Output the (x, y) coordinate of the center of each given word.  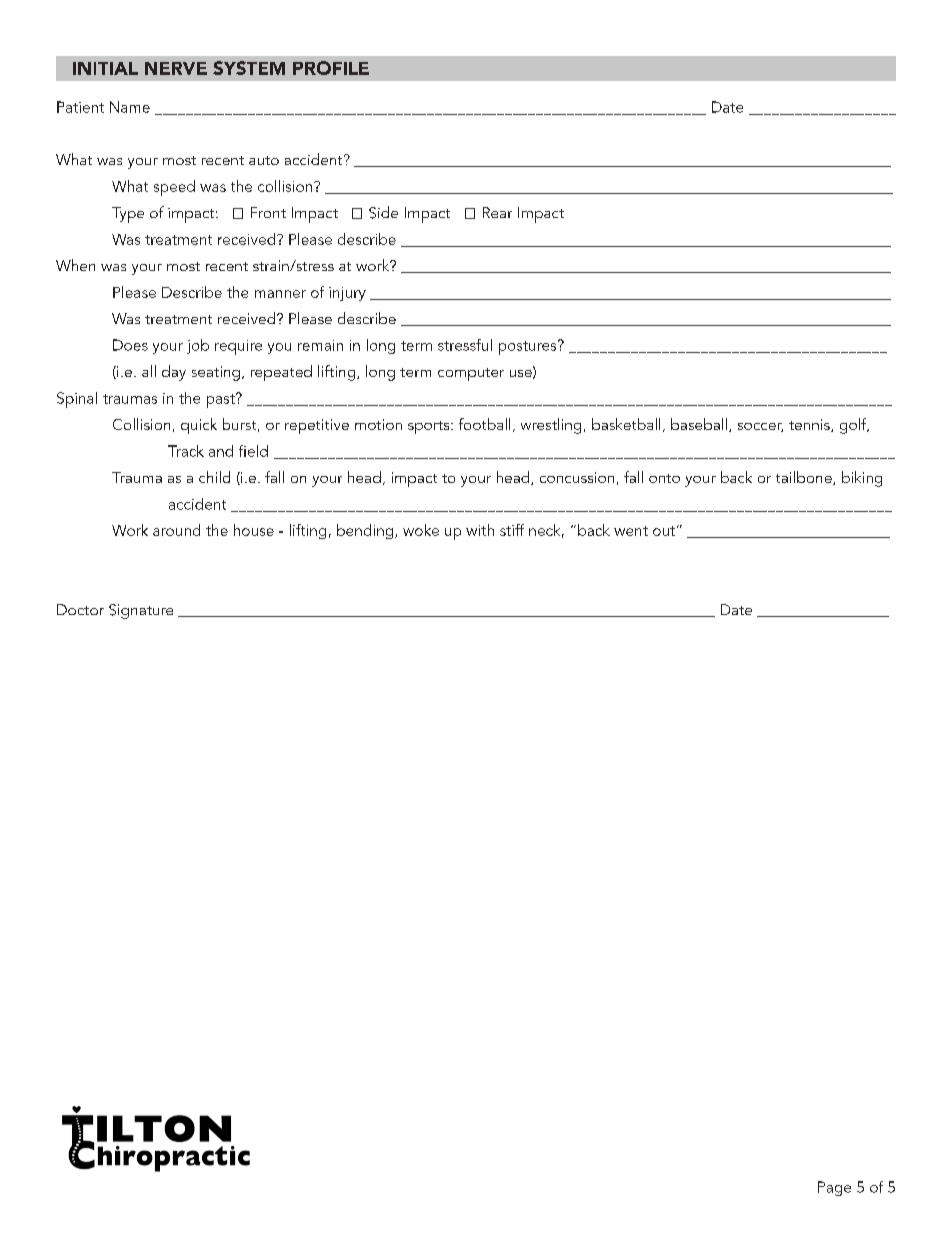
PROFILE (331, 68)
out (664, 531)
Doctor (80, 609)
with (480, 530)
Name (130, 107)
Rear (497, 212)
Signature (141, 611)
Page (834, 1188)
